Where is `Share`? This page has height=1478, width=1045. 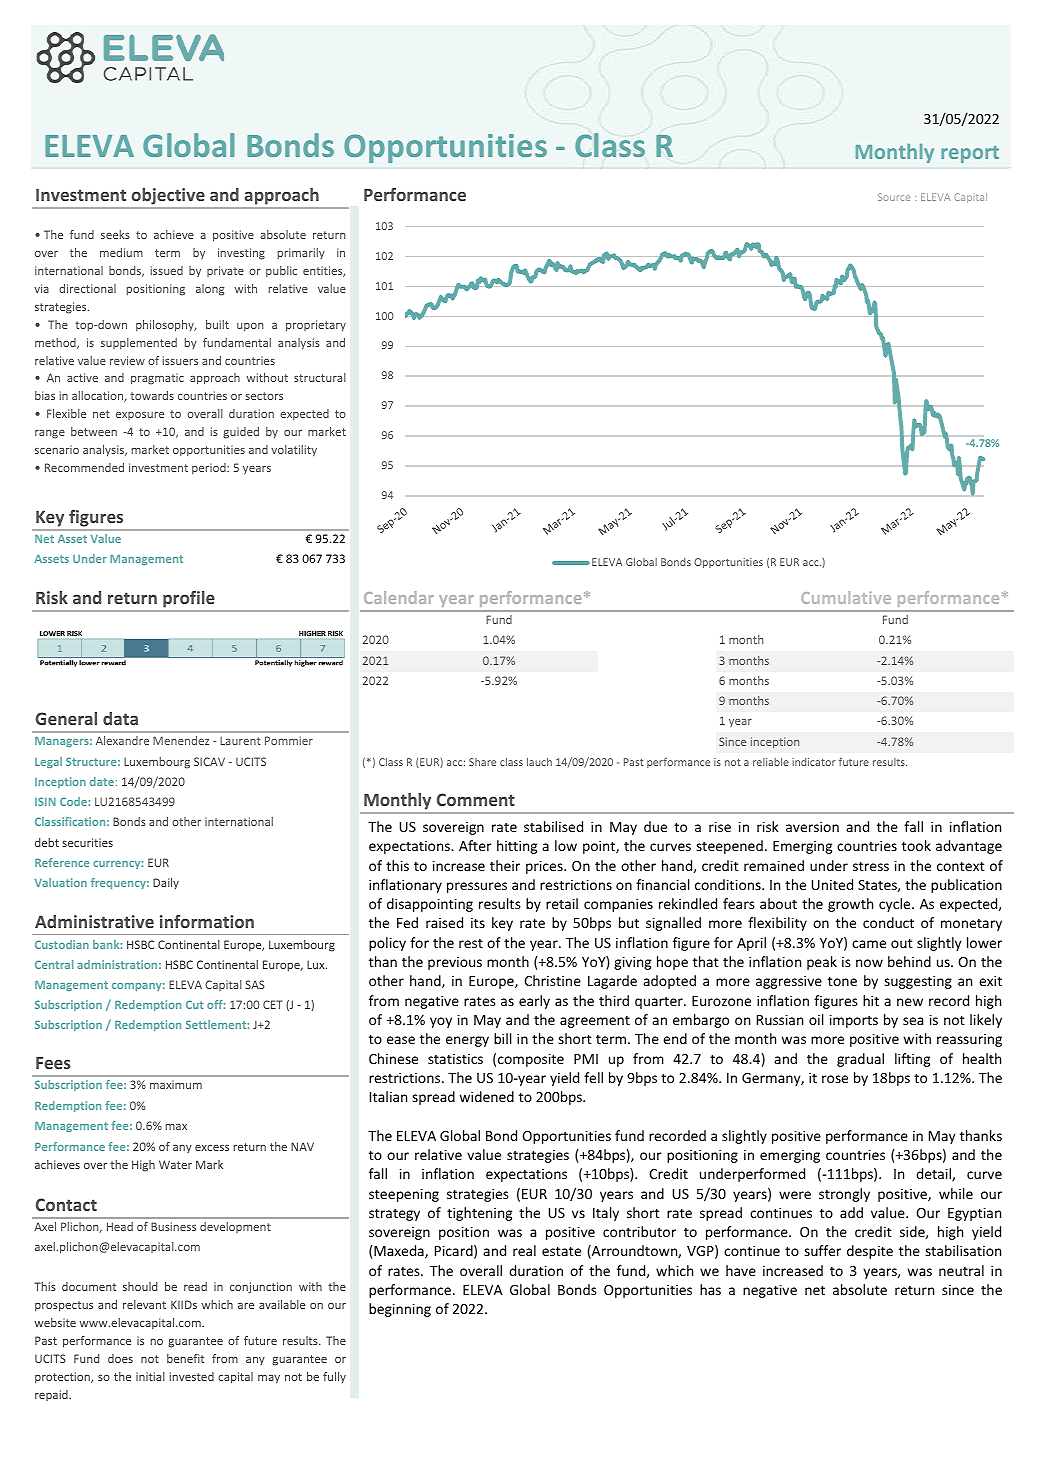
Share is located at coordinates (482, 762).
